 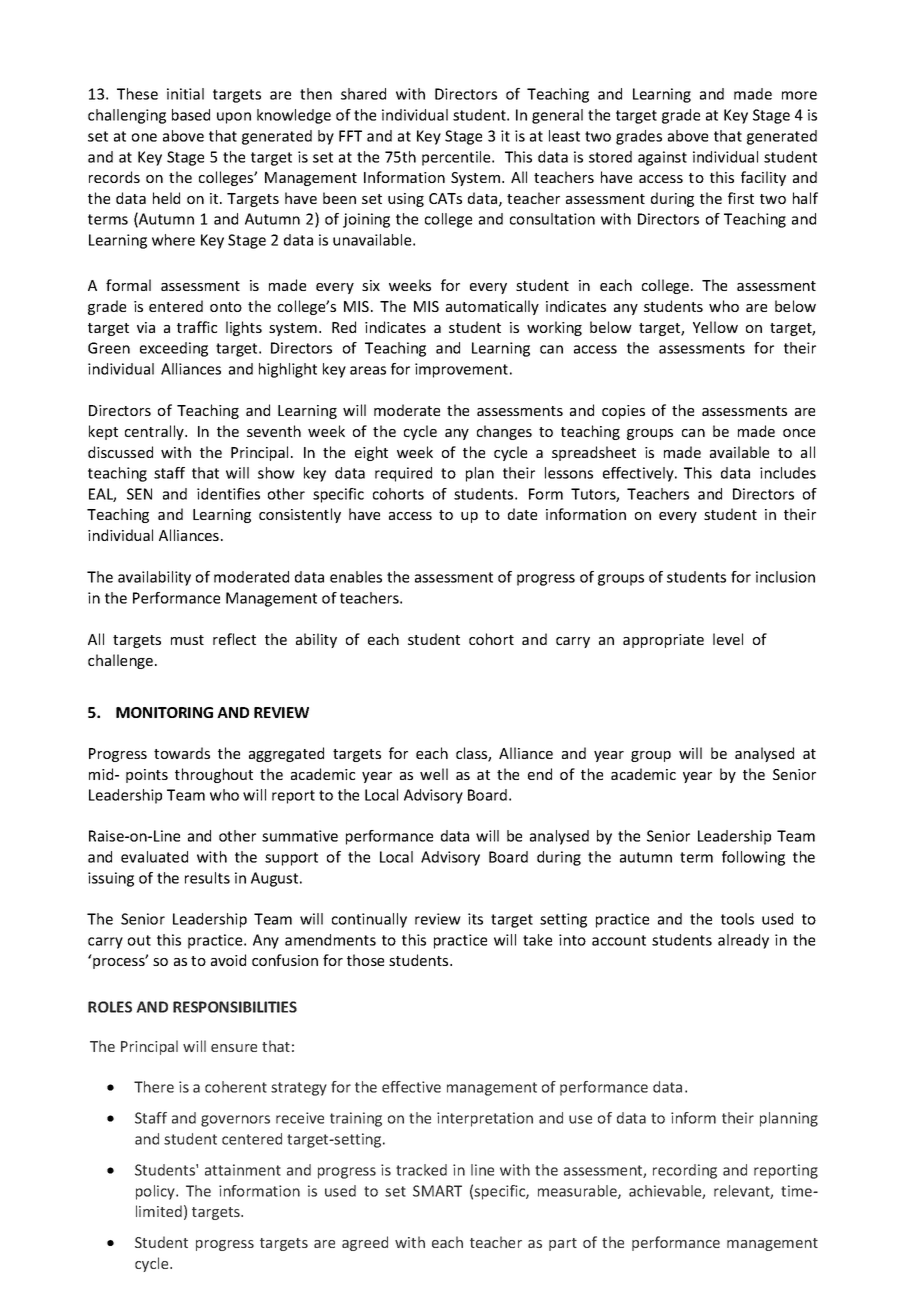 What do you see at coordinates (156, 1192) in the screenshot?
I see `policy` at bounding box center [156, 1192].
